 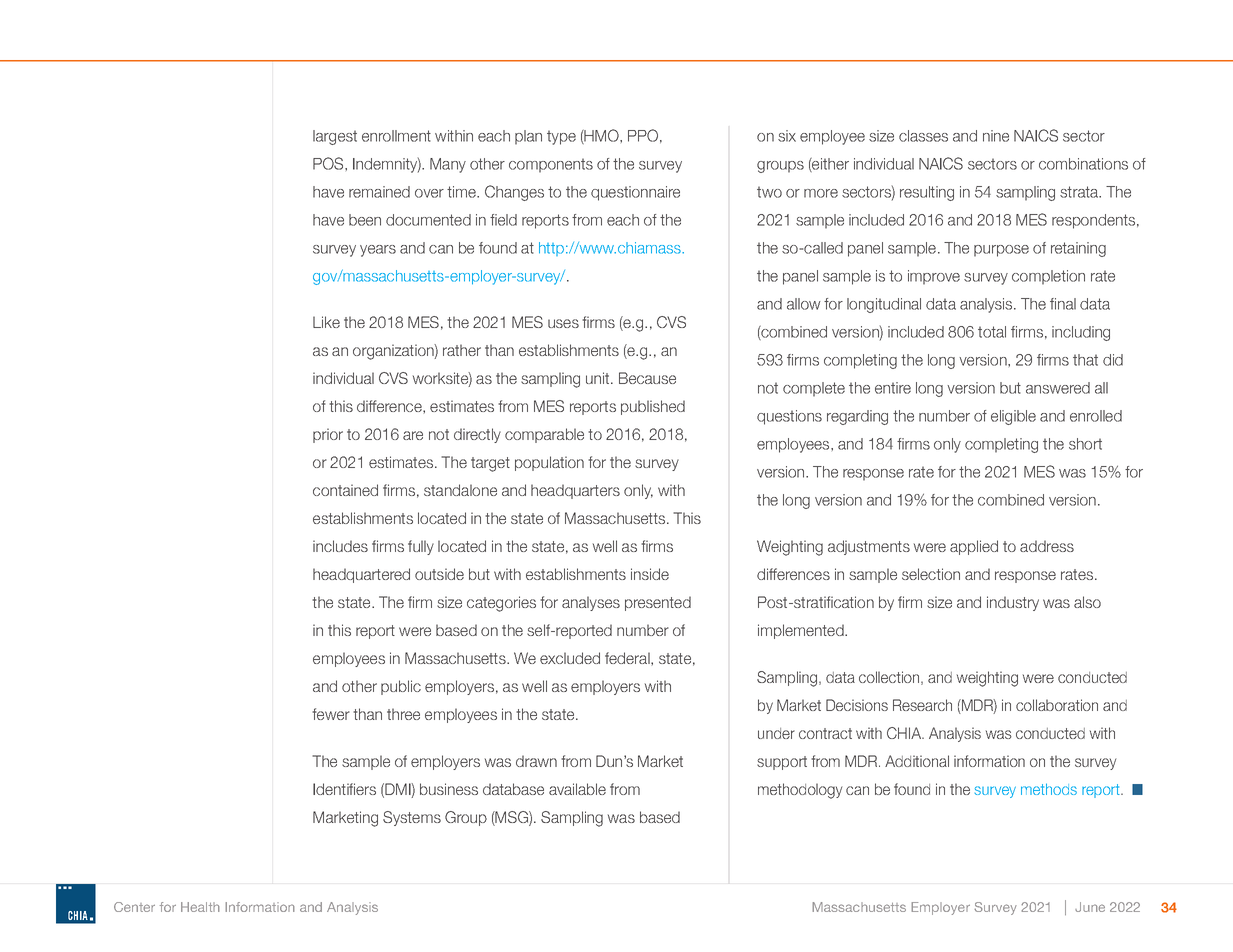 What do you see at coordinates (401, 687) in the screenshot?
I see `public` at bounding box center [401, 687].
